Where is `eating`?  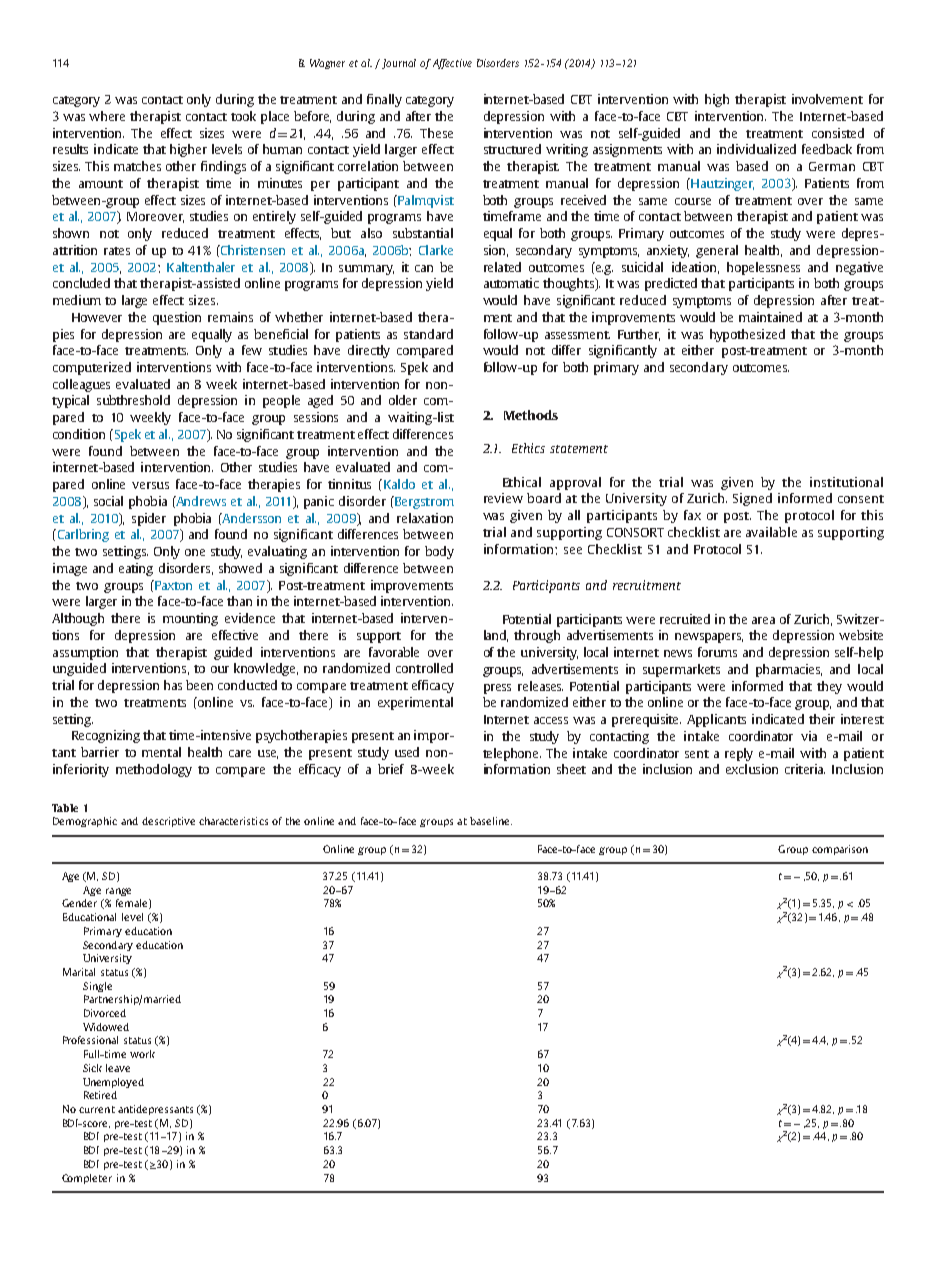 eating is located at coordinates (136, 569).
